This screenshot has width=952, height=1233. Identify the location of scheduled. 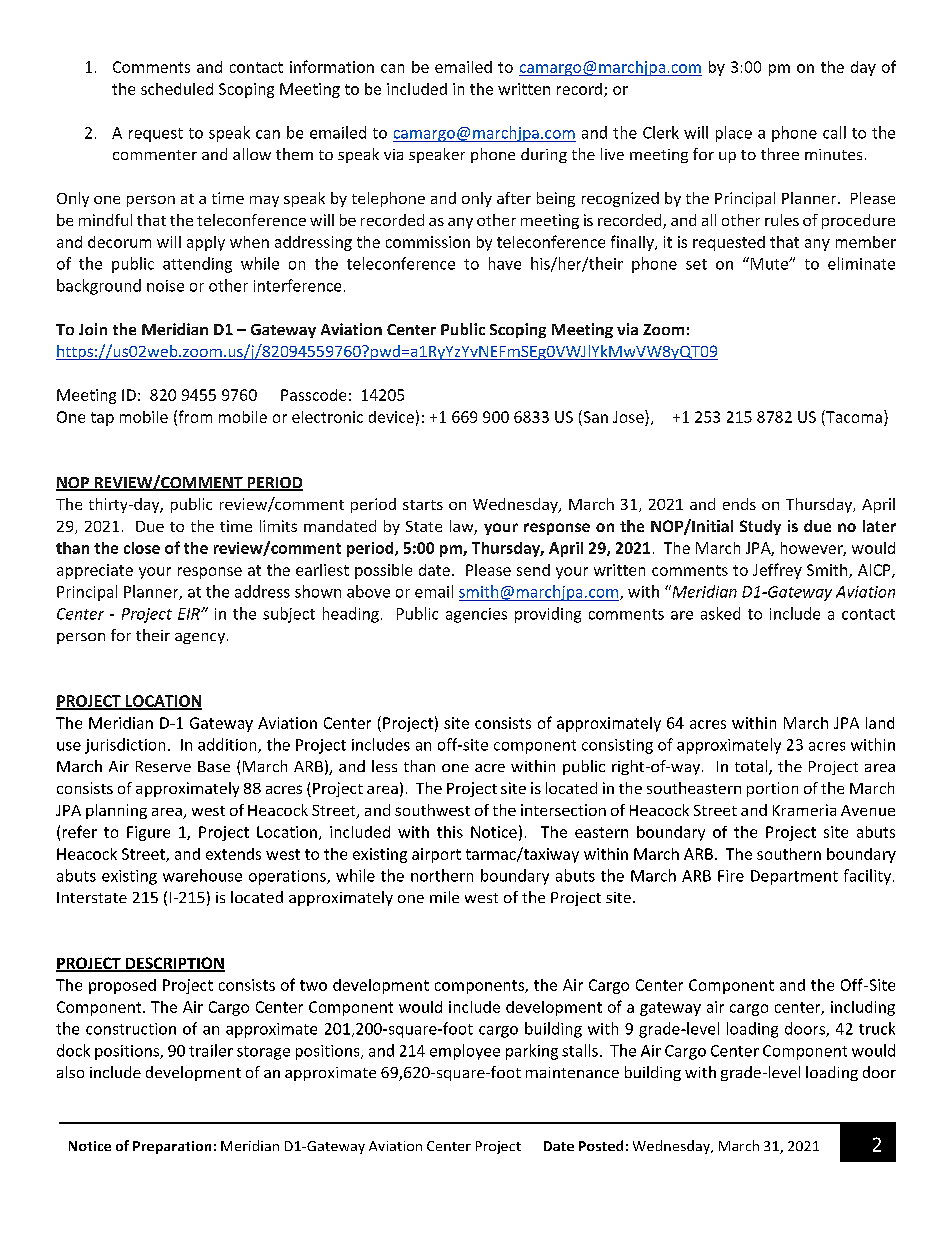
(177, 89).
